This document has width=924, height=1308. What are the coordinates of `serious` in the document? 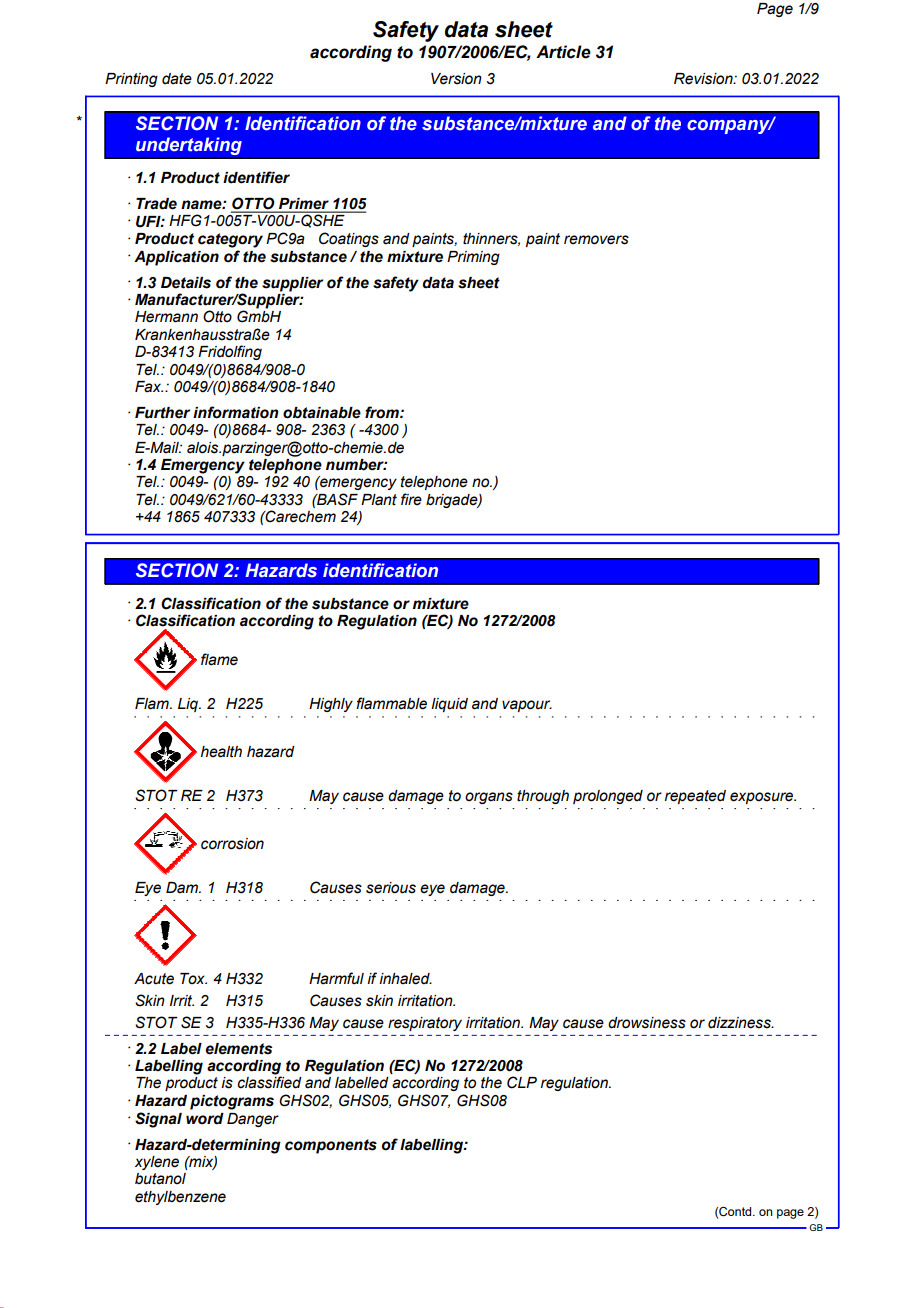 It's located at (391, 888).
